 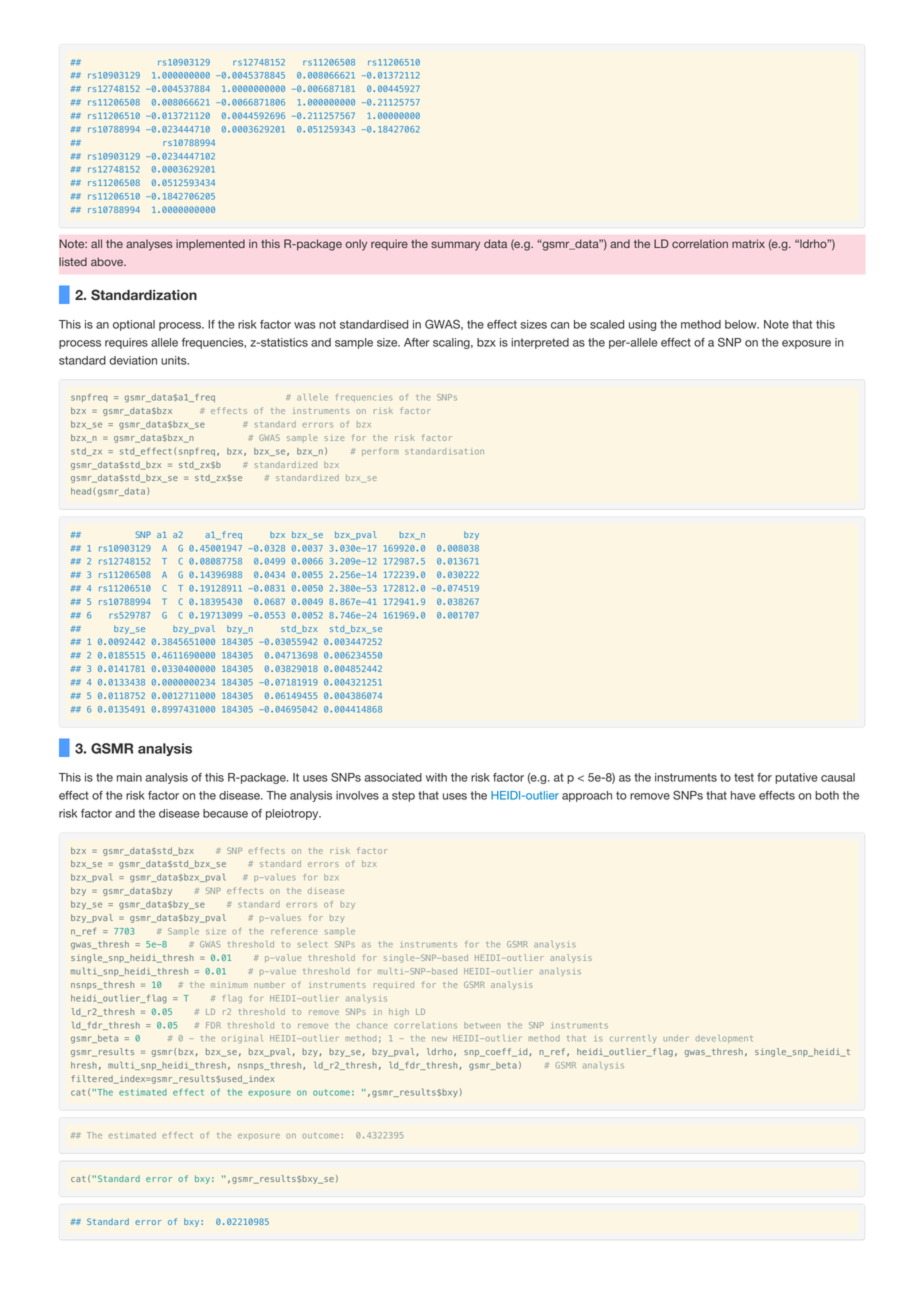 What do you see at coordinates (724, 1039) in the page?
I see `development` at bounding box center [724, 1039].
